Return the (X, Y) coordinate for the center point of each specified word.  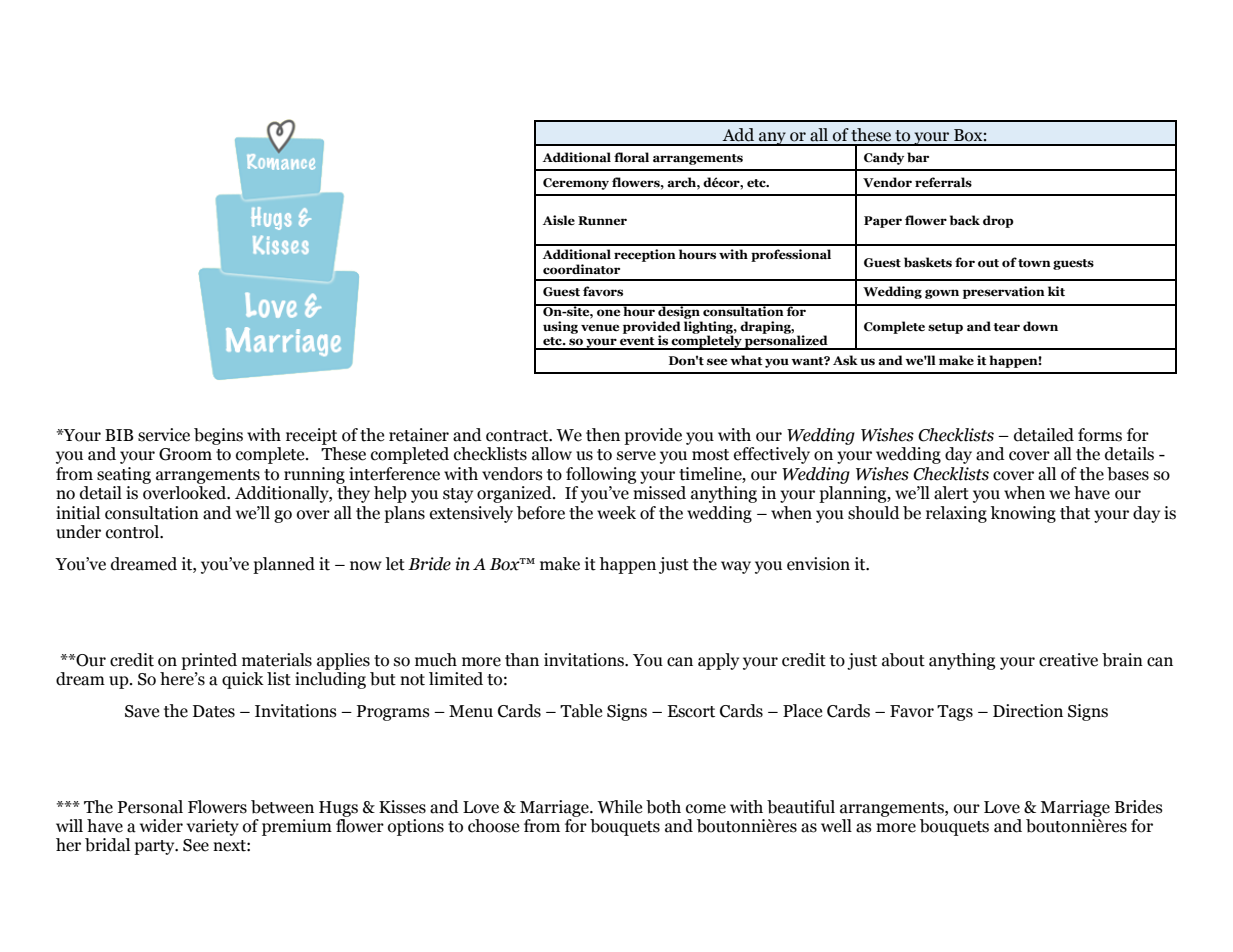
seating (124, 475)
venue (600, 328)
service (164, 435)
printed (209, 661)
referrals (943, 182)
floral (631, 157)
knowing (1023, 514)
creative (1068, 660)
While (619, 807)
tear (1006, 327)
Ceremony (576, 184)
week (616, 513)
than (522, 660)
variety (212, 827)
